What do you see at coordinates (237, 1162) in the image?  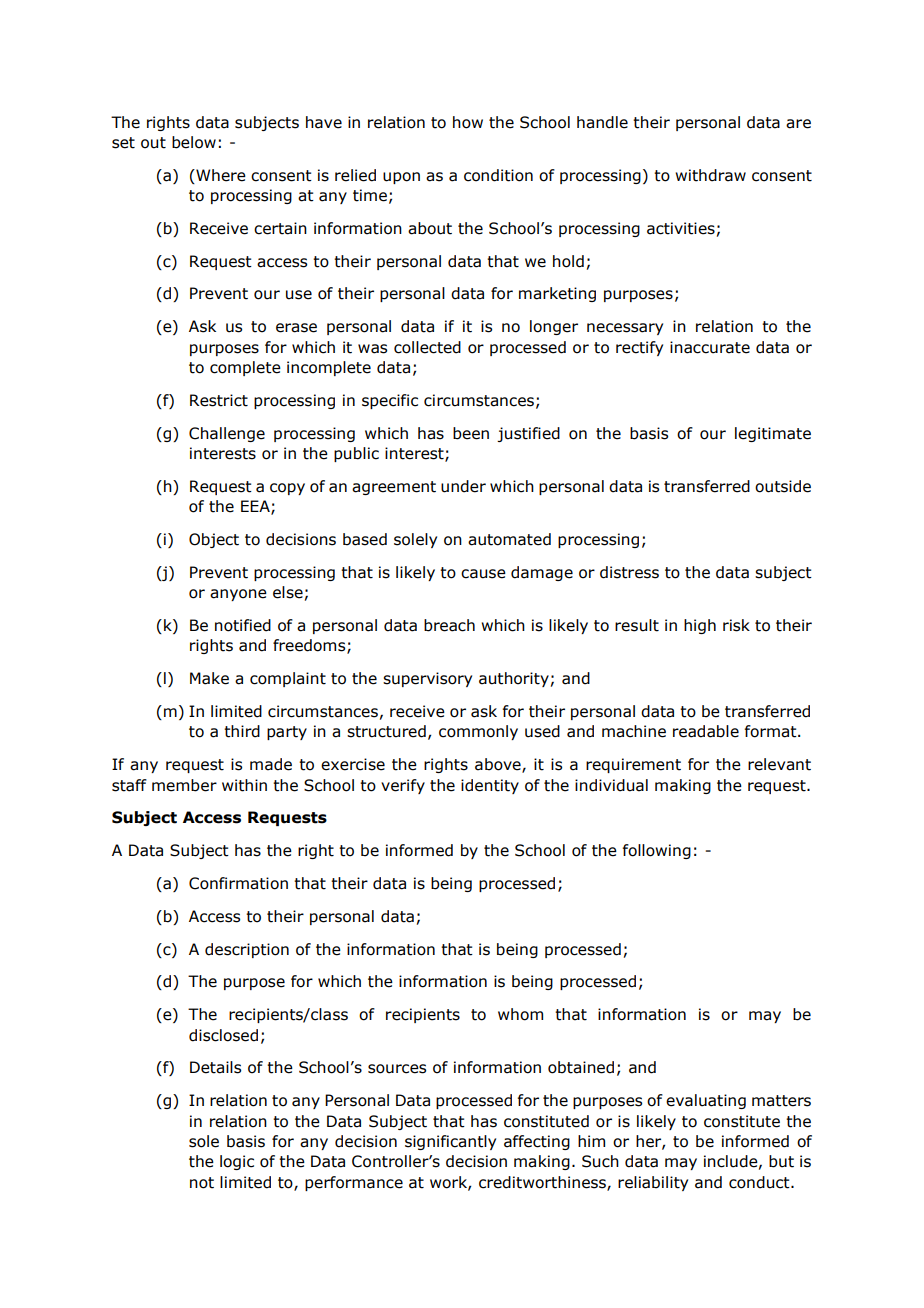 I see `logic` at bounding box center [237, 1162].
